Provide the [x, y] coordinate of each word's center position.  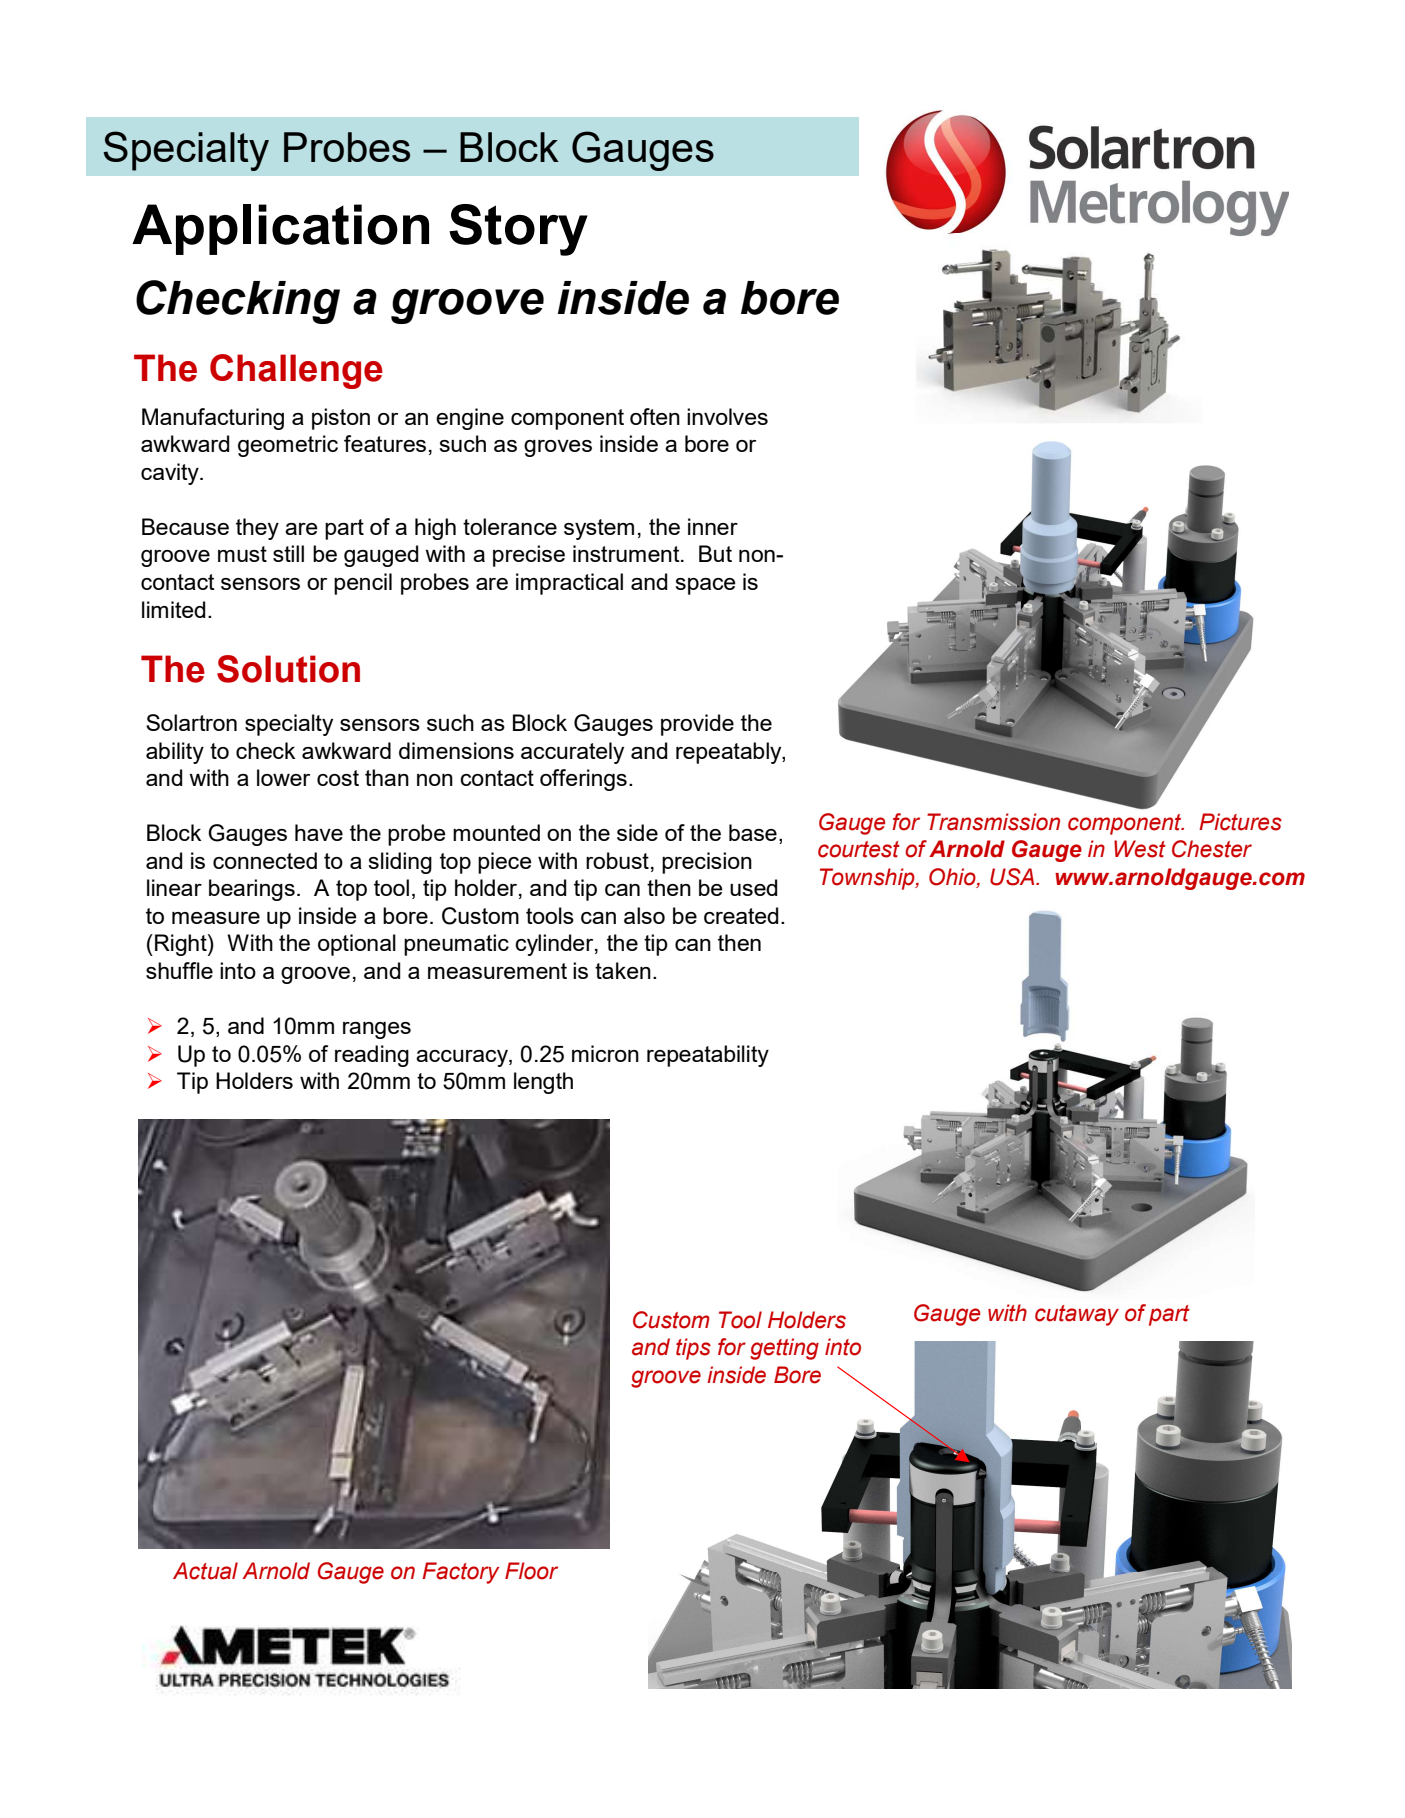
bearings [252, 890]
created [741, 915]
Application [280, 229]
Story [518, 230]
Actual [205, 1571]
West [1140, 849]
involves [727, 416]
